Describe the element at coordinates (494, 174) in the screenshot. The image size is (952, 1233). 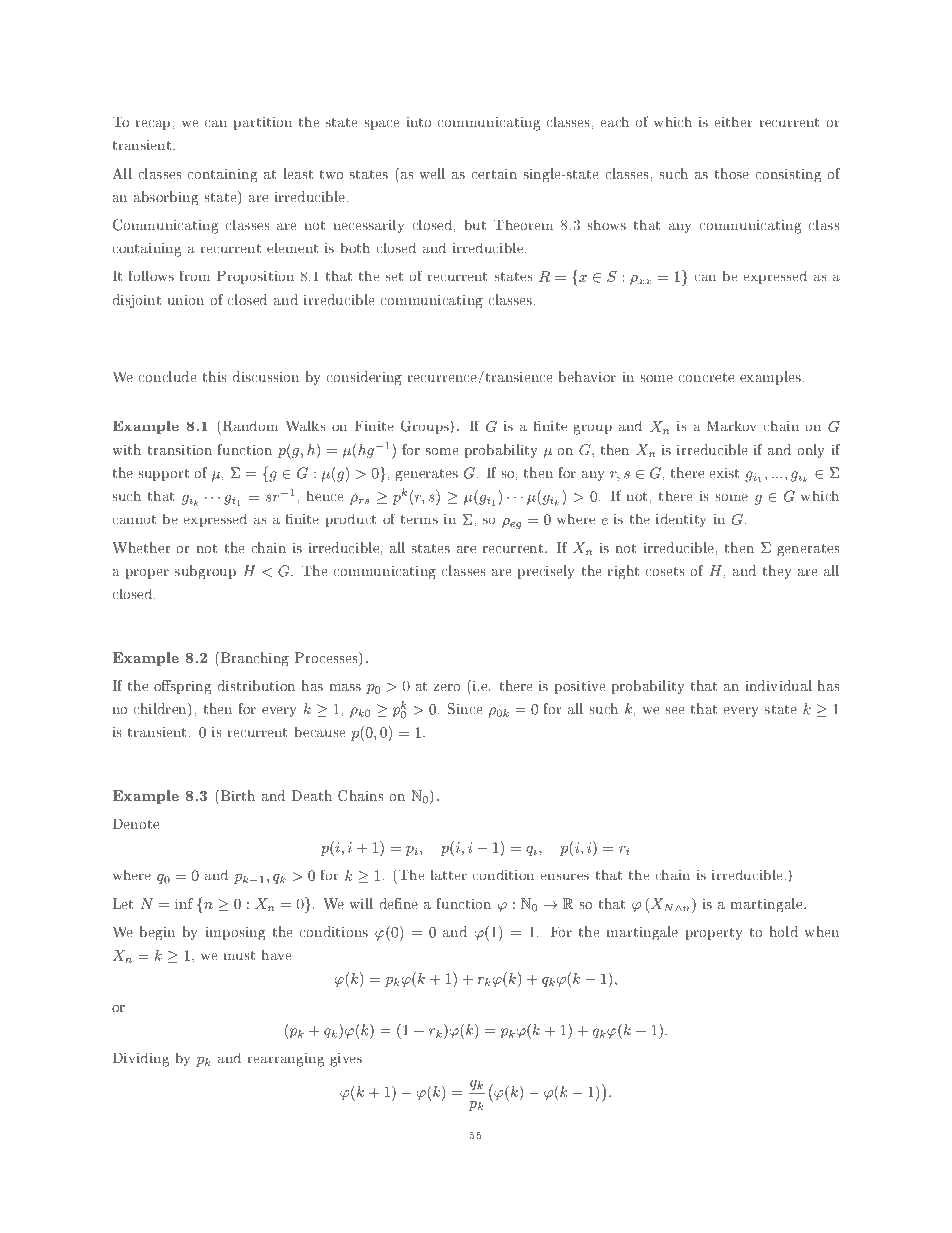
I see `certain` at that location.
